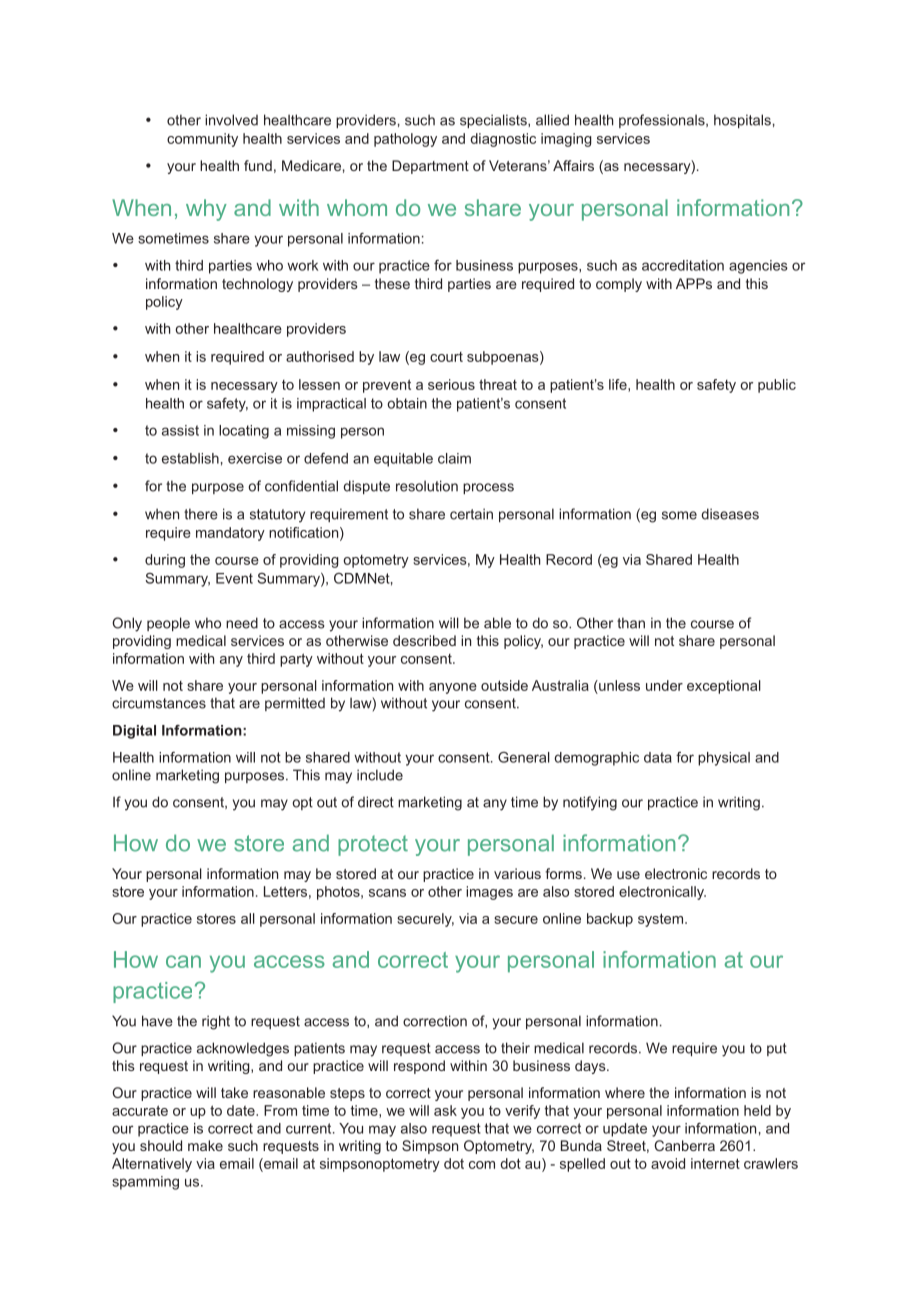 The image size is (924, 1308). Describe the element at coordinates (424, 640) in the image. I see `described` at that location.
